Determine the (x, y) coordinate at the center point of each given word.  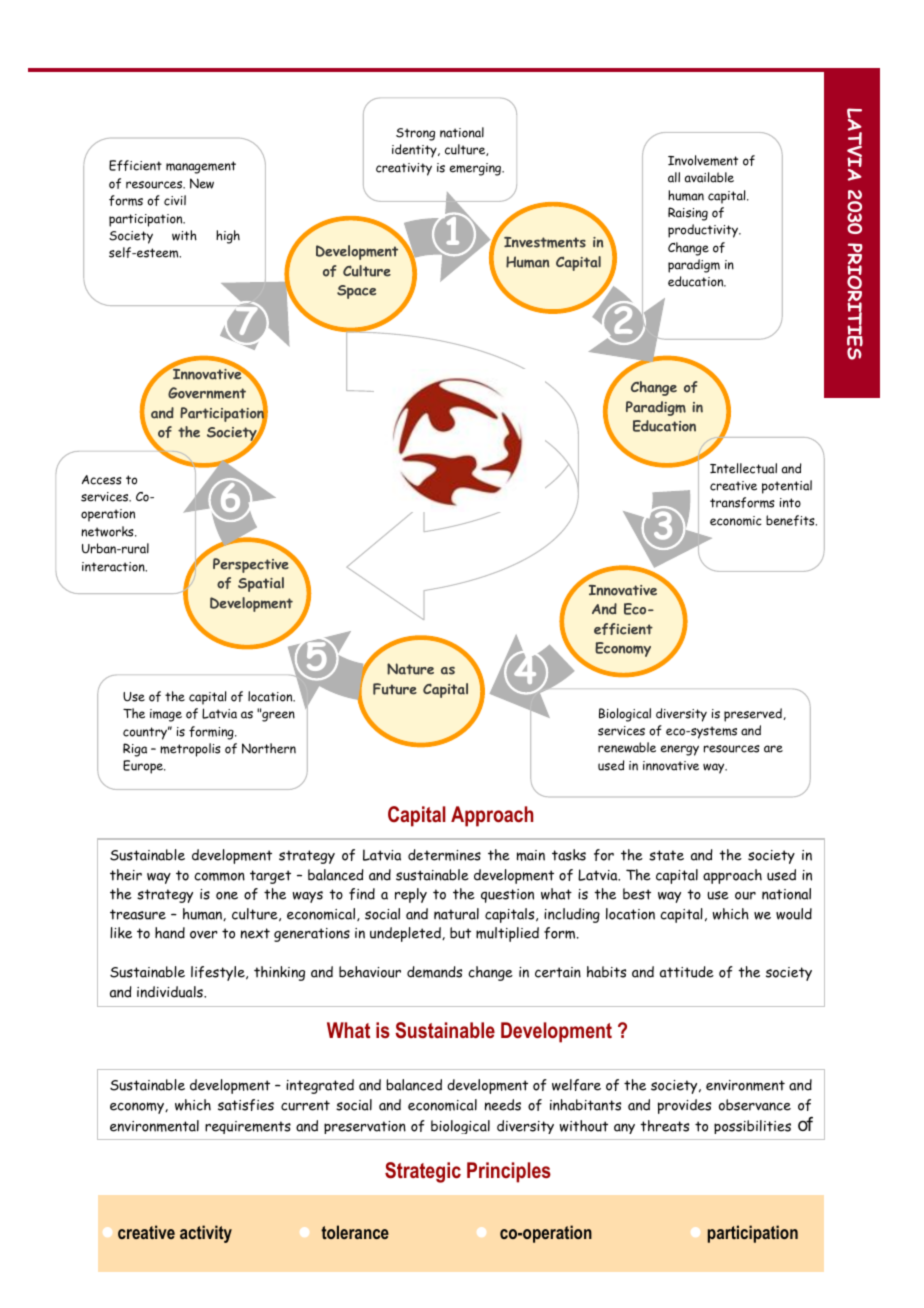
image (166, 715)
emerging (477, 169)
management (201, 167)
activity (206, 1234)
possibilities (752, 1127)
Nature (410, 669)
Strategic (423, 1172)
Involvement (703, 160)
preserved (754, 715)
